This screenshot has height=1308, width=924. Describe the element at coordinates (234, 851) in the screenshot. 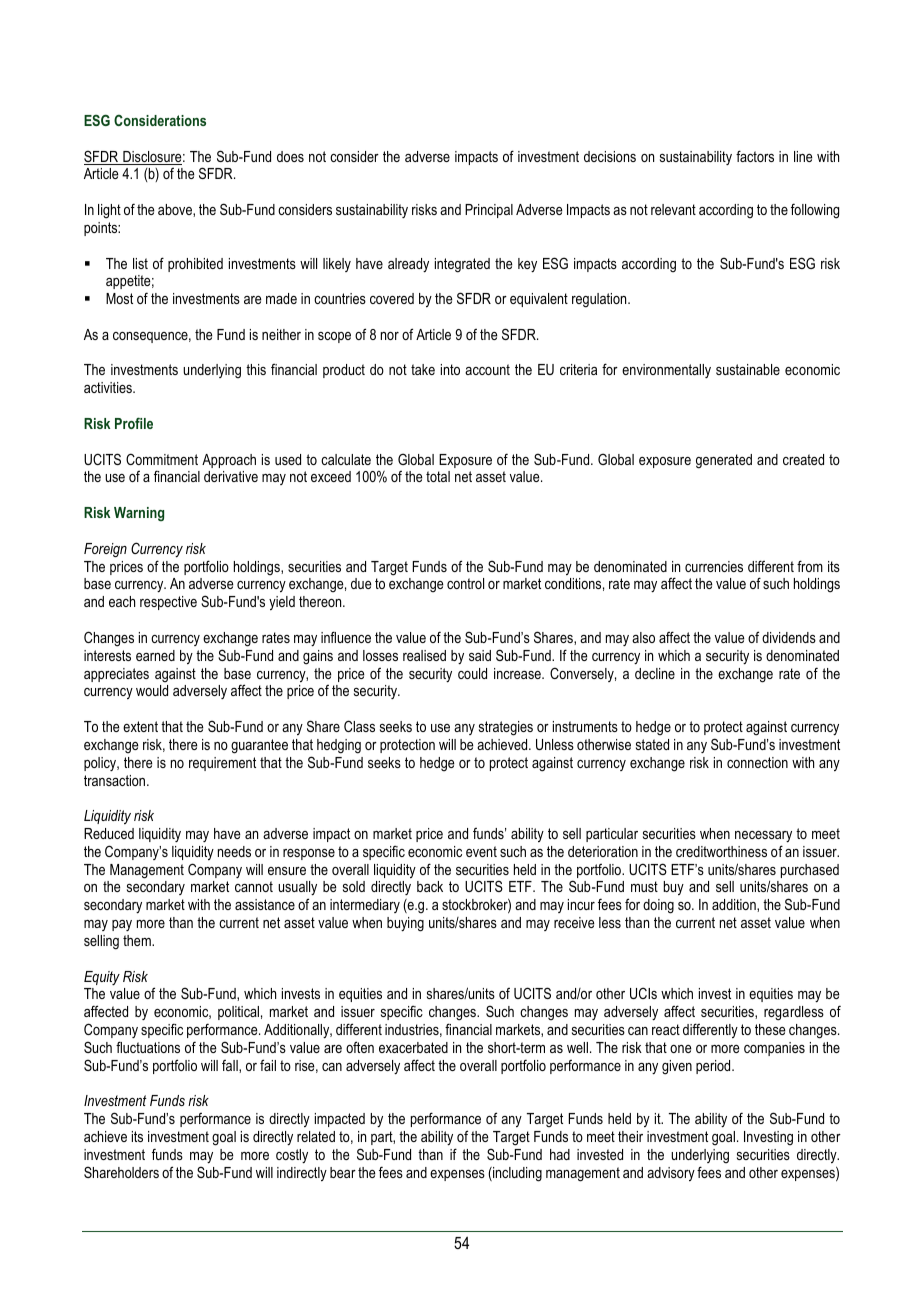

I see `needs` at that location.
